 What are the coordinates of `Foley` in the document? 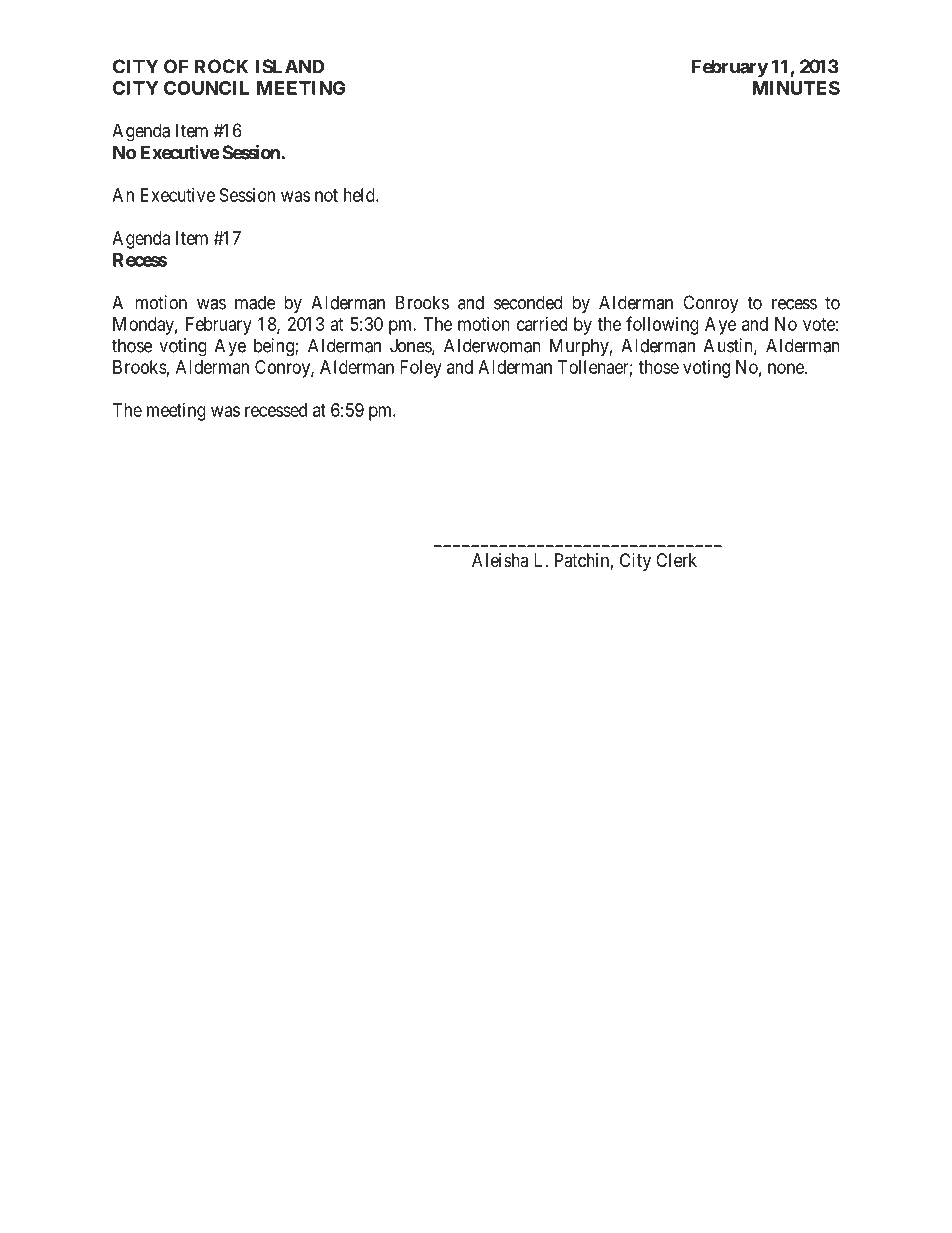 It's located at (421, 369).
